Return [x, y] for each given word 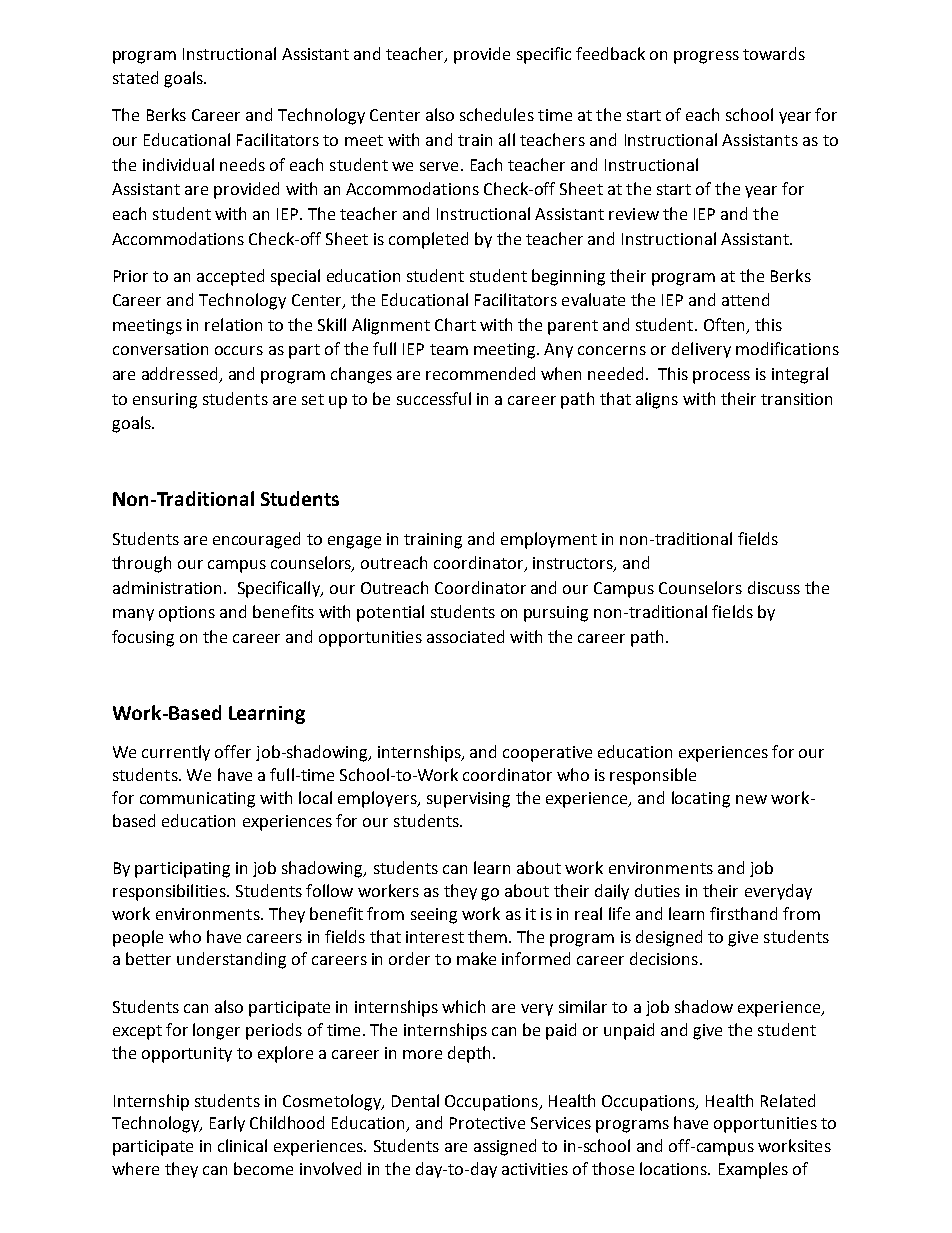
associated [465, 636]
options [187, 614]
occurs [239, 350]
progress [706, 57]
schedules [497, 114]
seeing [434, 916]
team [449, 349]
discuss [774, 587]
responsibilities [170, 892]
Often [724, 324]
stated [135, 77]
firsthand [743, 913]
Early [227, 1124]
